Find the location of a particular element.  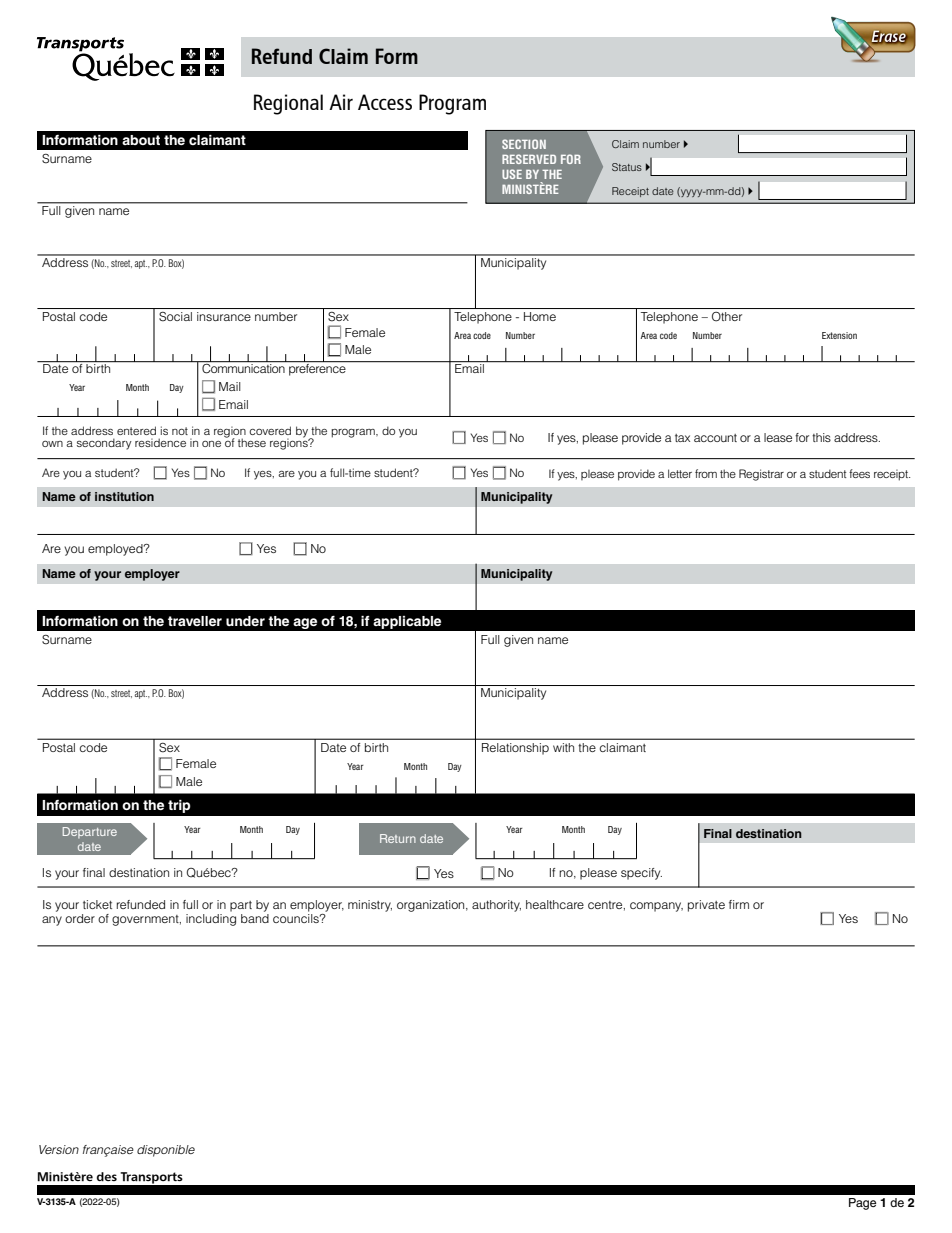

Status is located at coordinates (627, 167).
